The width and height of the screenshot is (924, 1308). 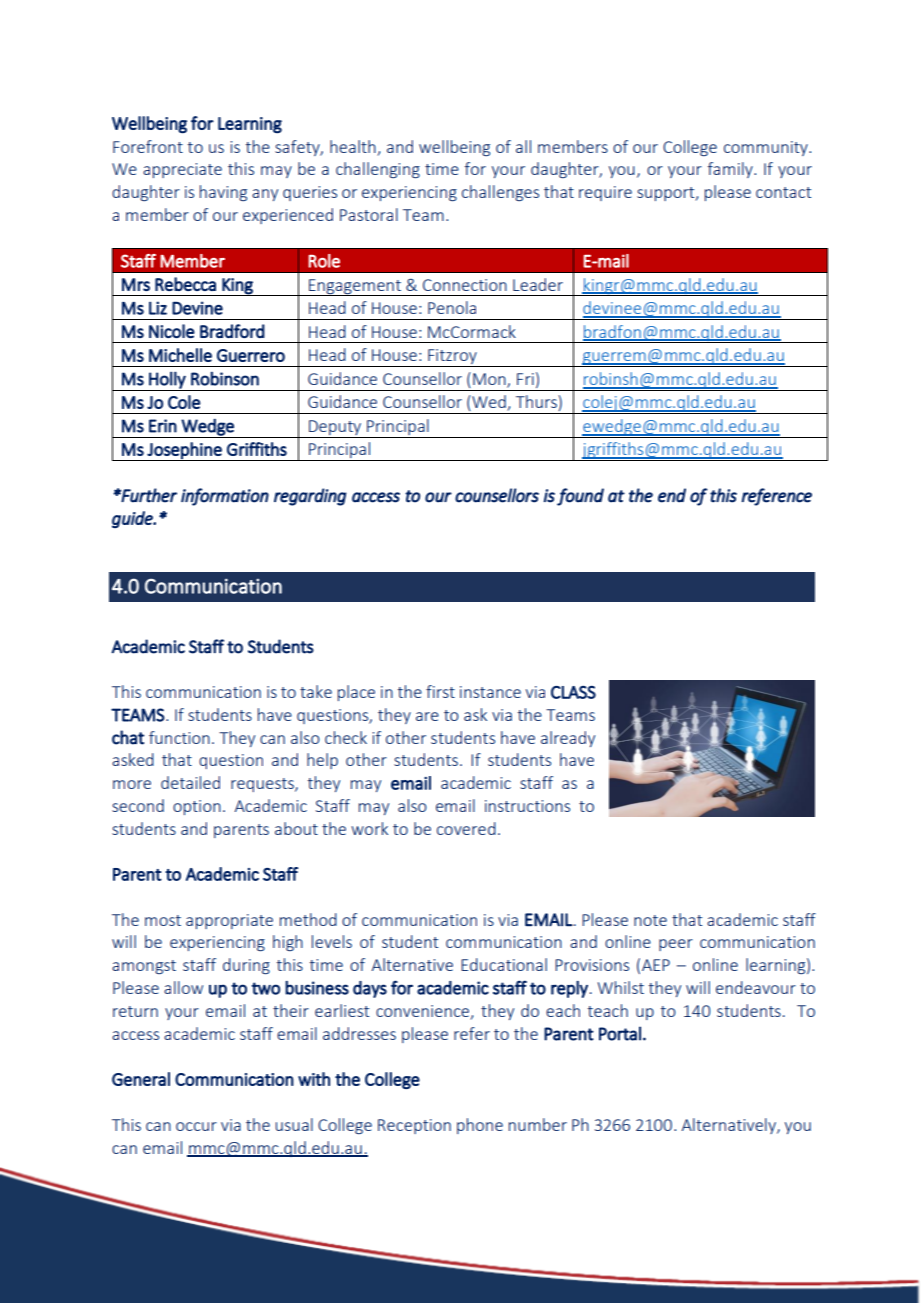 I want to click on first, so click(x=440, y=691).
